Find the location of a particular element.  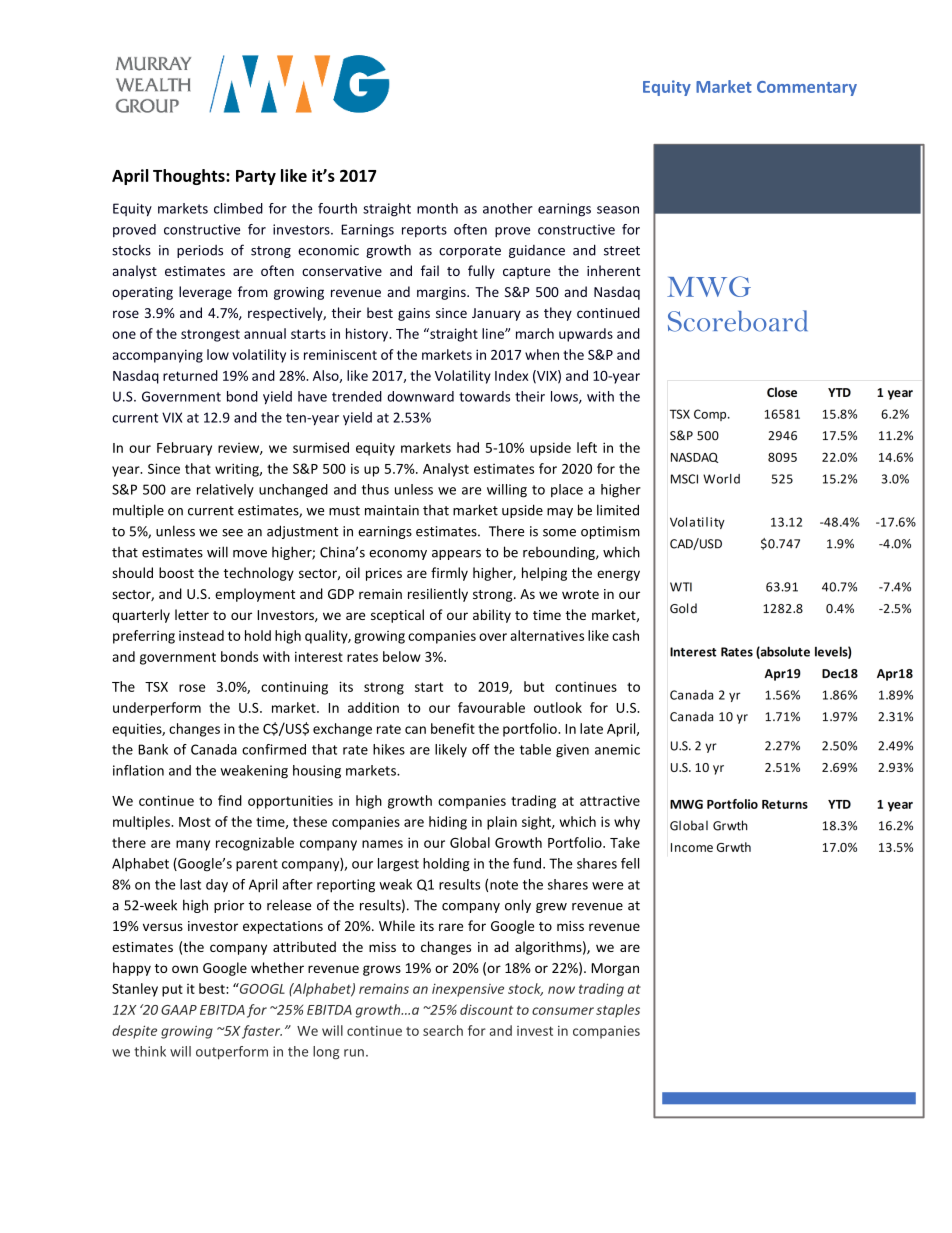

staples is located at coordinates (618, 1011).
